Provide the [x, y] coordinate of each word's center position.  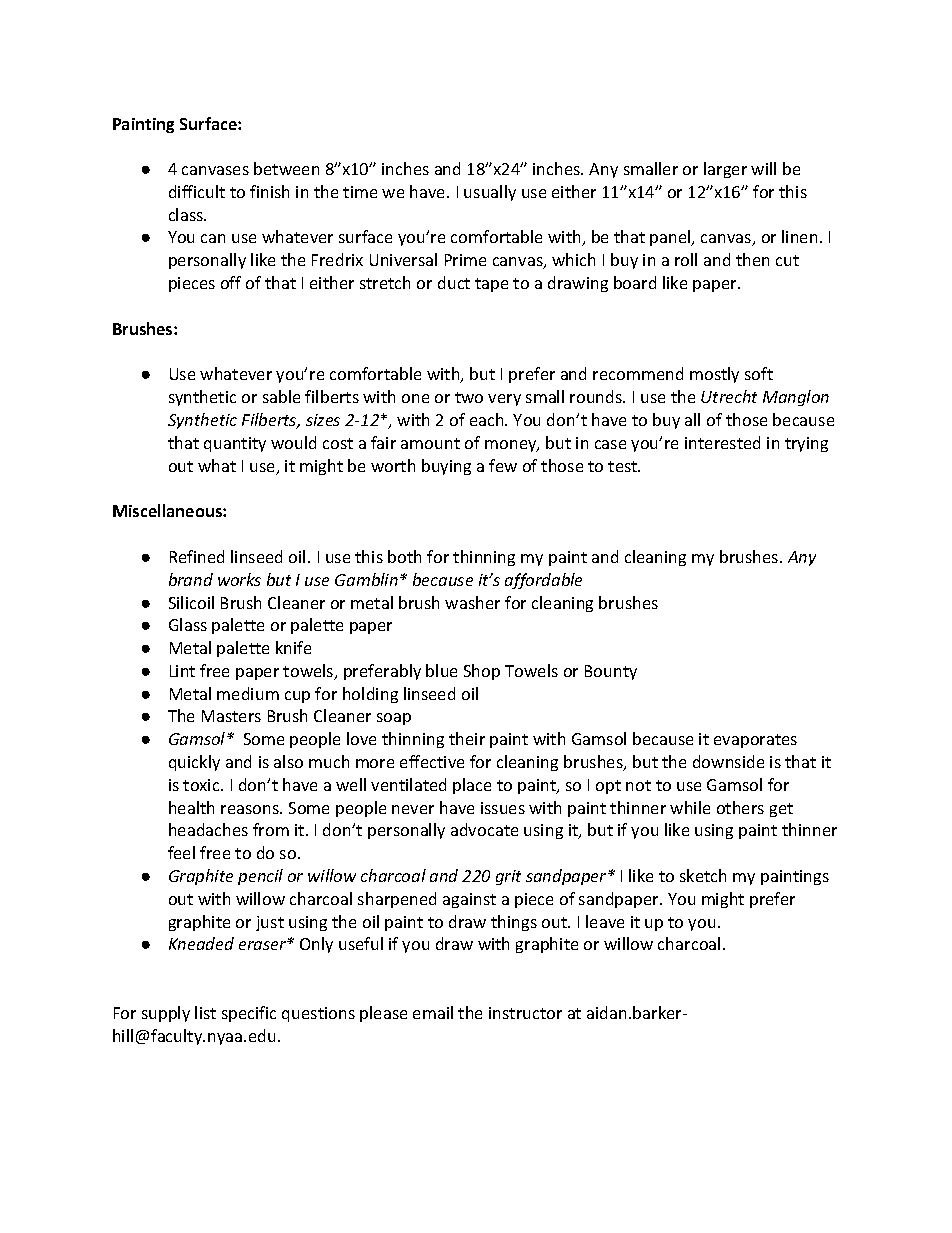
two [469, 397]
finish [269, 191]
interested [722, 442]
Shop [482, 672]
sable [281, 396]
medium [248, 693]
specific [249, 1014]
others [740, 807]
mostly [714, 375]
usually [490, 193]
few [503, 465]
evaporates [755, 741]
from [271, 829]
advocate [484, 829]
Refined [197, 556]
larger [725, 170]
